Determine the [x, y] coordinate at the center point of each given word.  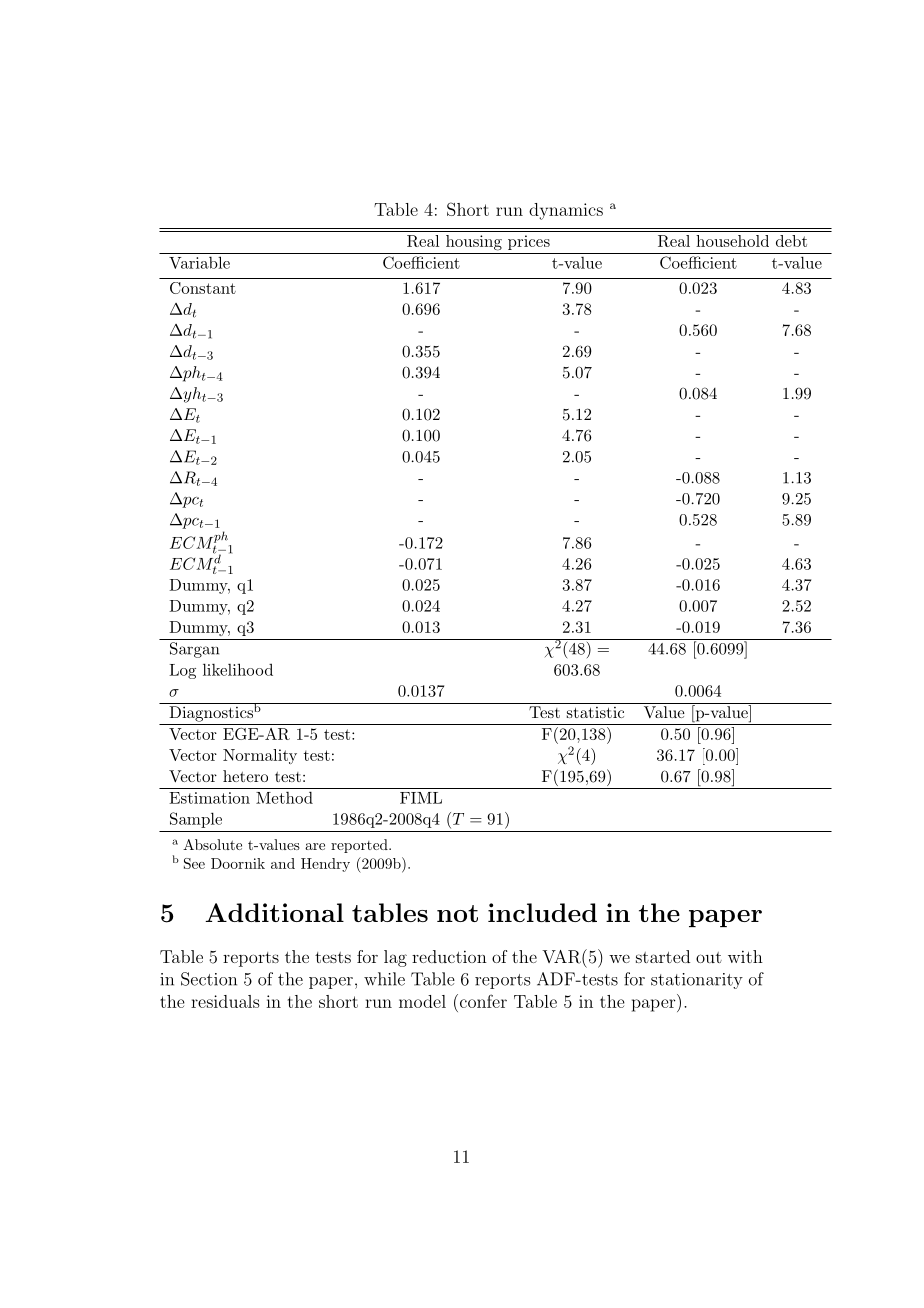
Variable [199, 262]
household [732, 241]
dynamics [566, 211]
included [542, 912]
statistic [595, 712]
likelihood [238, 669]
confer [482, 1001]
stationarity [697, 981]
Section [209, 979]
